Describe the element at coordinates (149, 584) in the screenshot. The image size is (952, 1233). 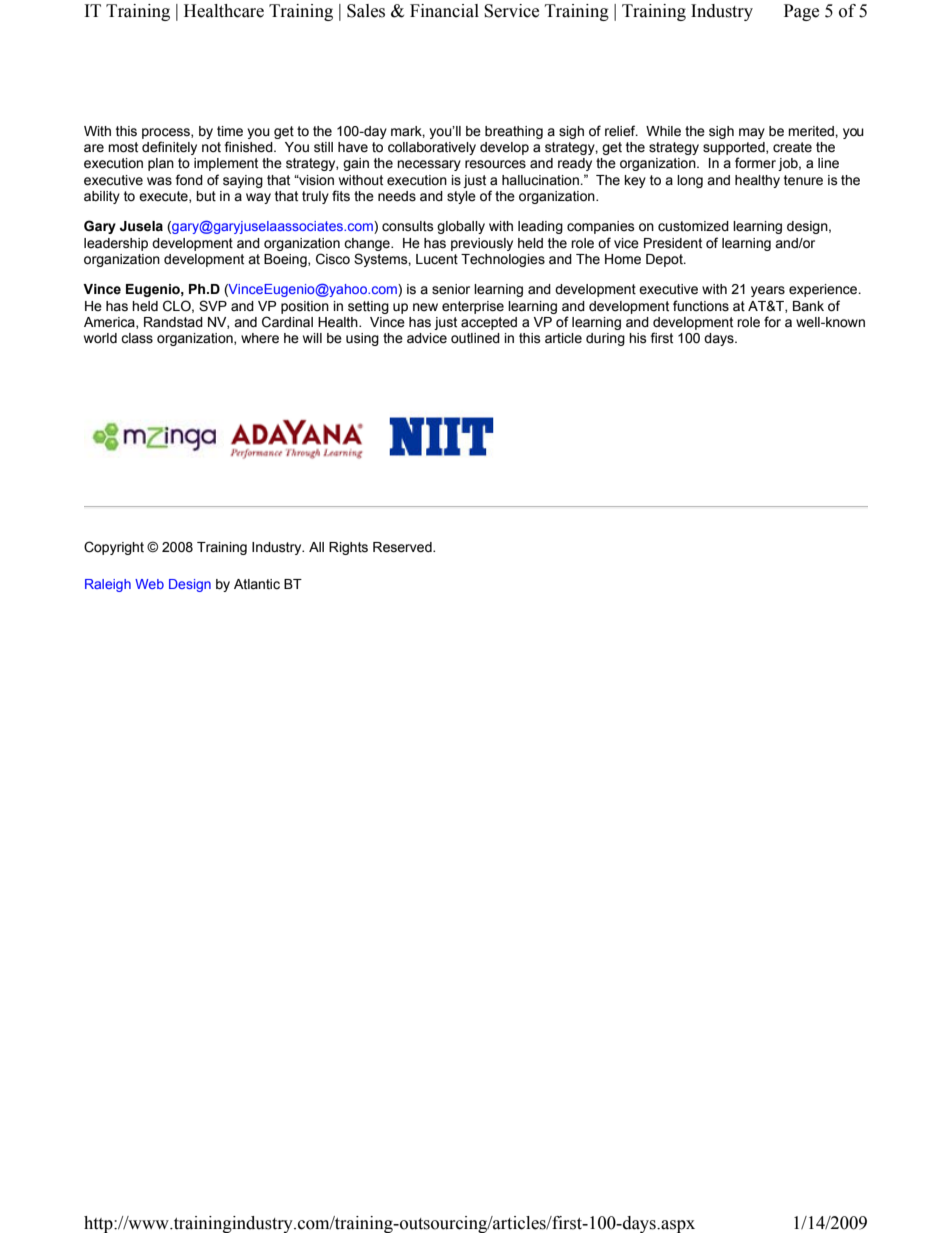
I see `Web` at that location.
